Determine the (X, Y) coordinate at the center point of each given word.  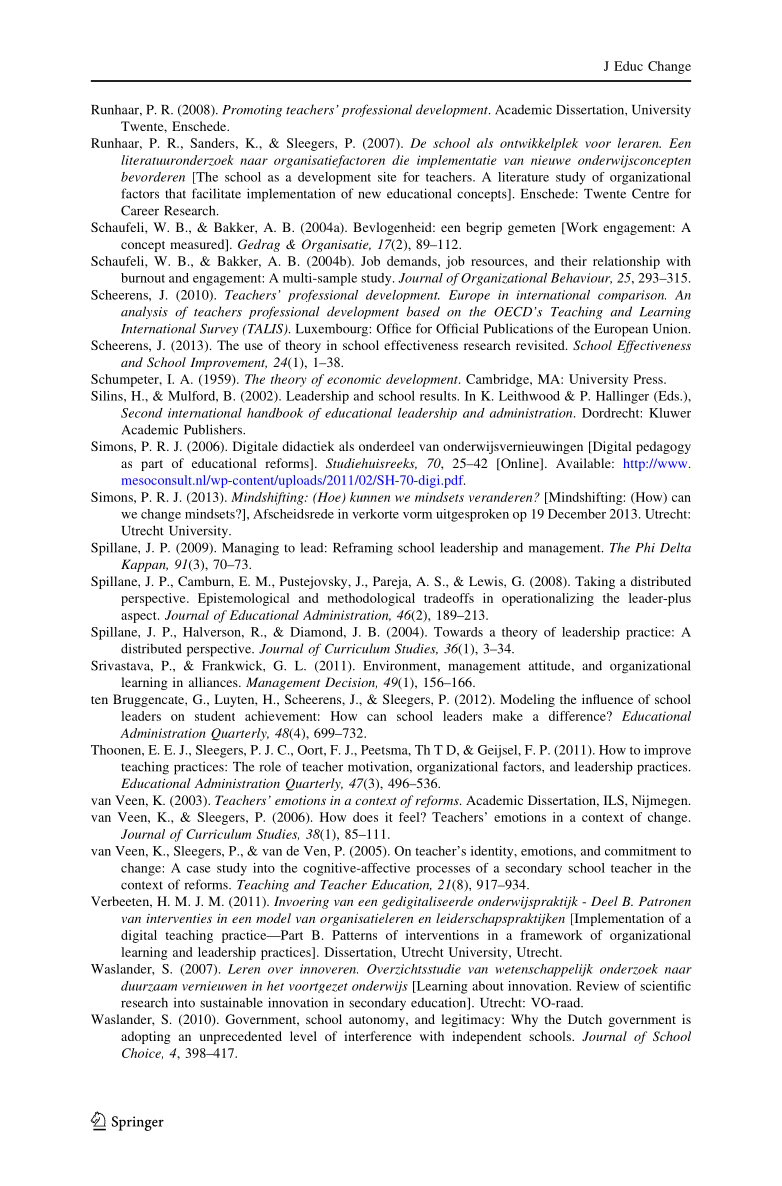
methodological (371, 599)
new (369, 195)
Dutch (585, 1019)
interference (377, 1036)
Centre (650, 193)
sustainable (231, 1002)
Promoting (252, 111)
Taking (595, 582)
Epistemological (243, 599)
